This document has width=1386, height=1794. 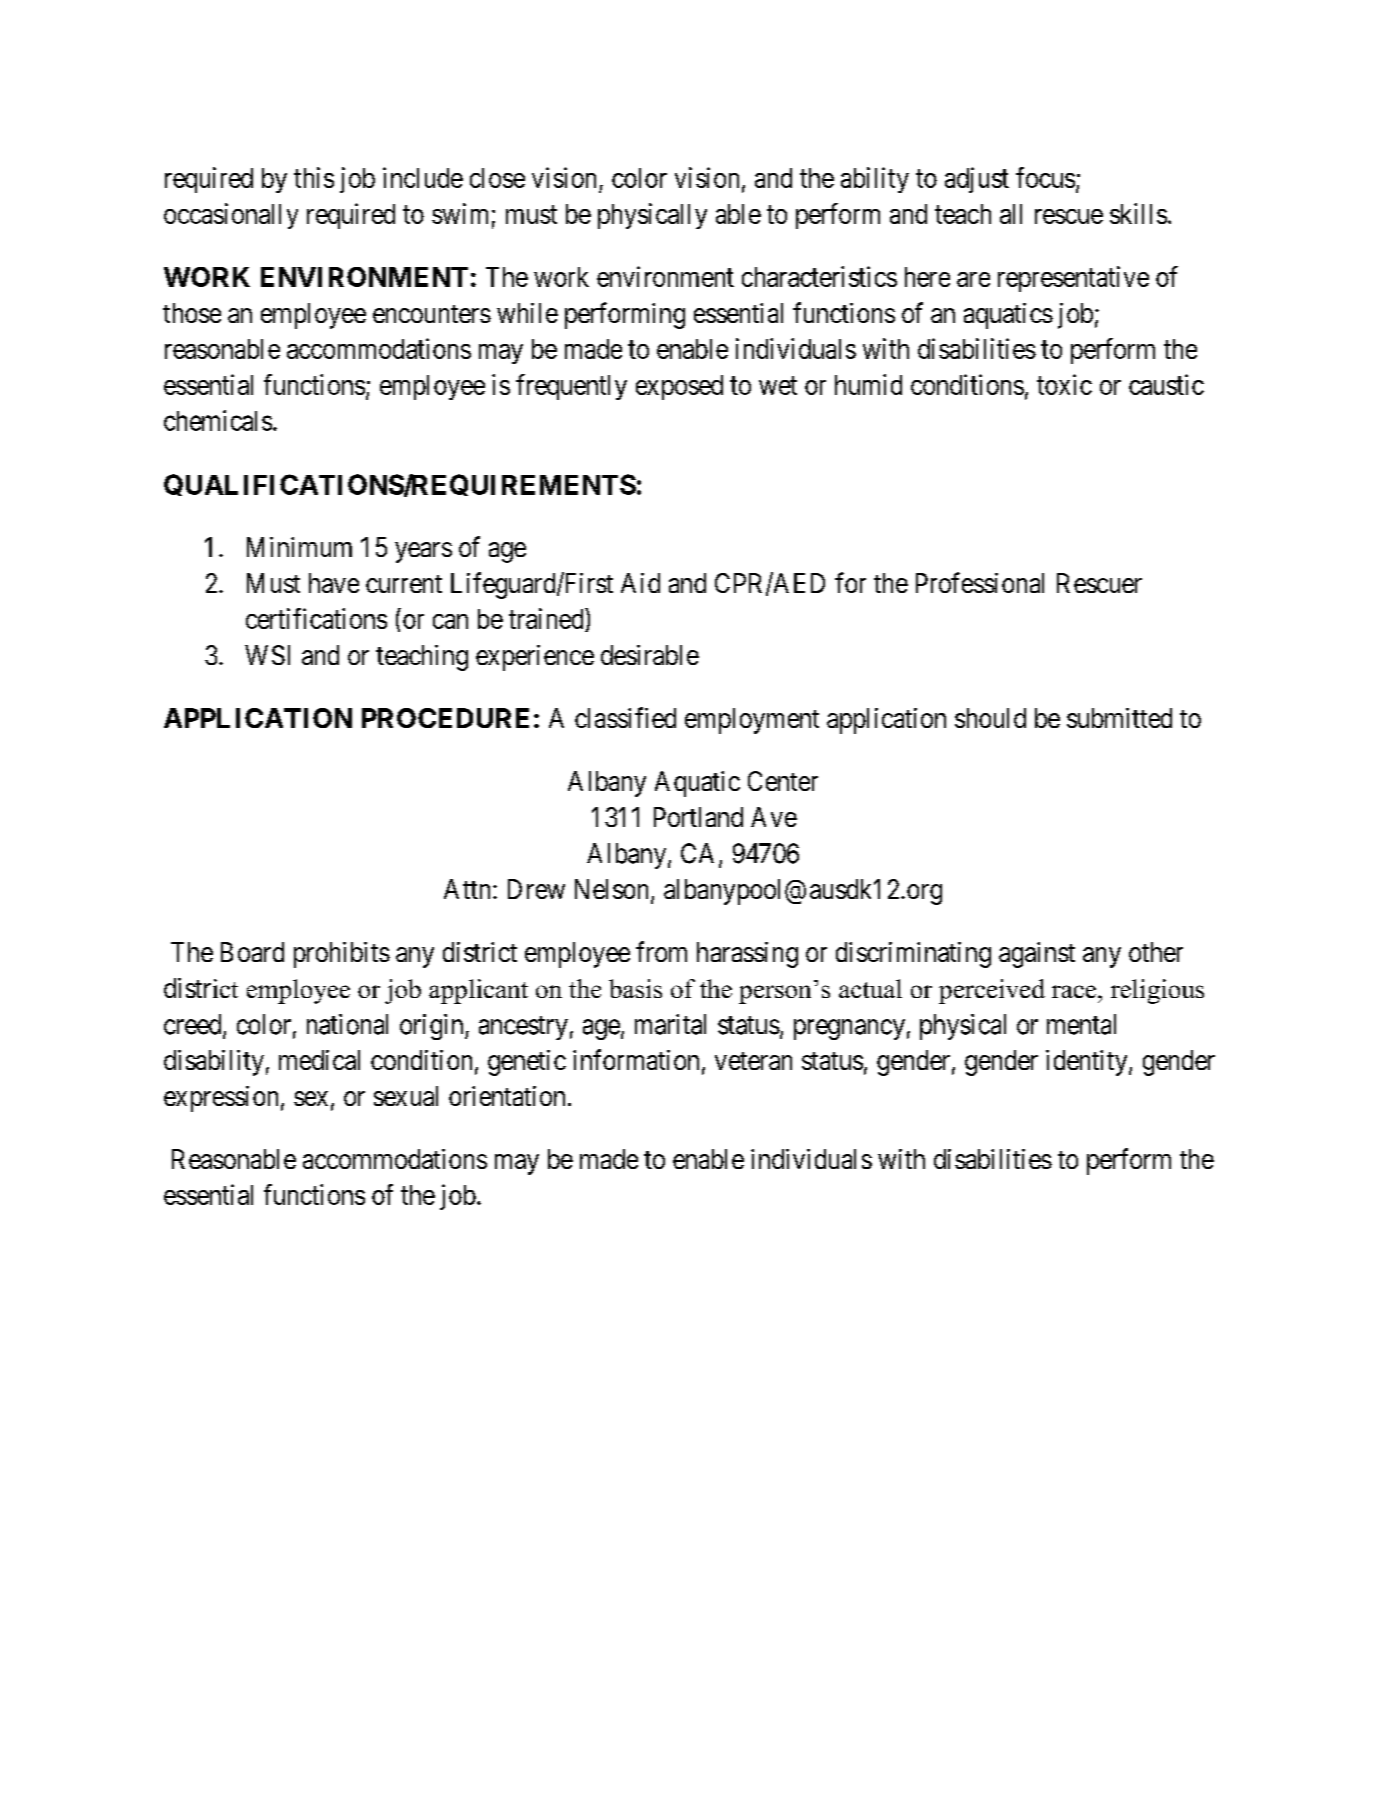 I want to click on exposed, so click(x=679, y=387).
